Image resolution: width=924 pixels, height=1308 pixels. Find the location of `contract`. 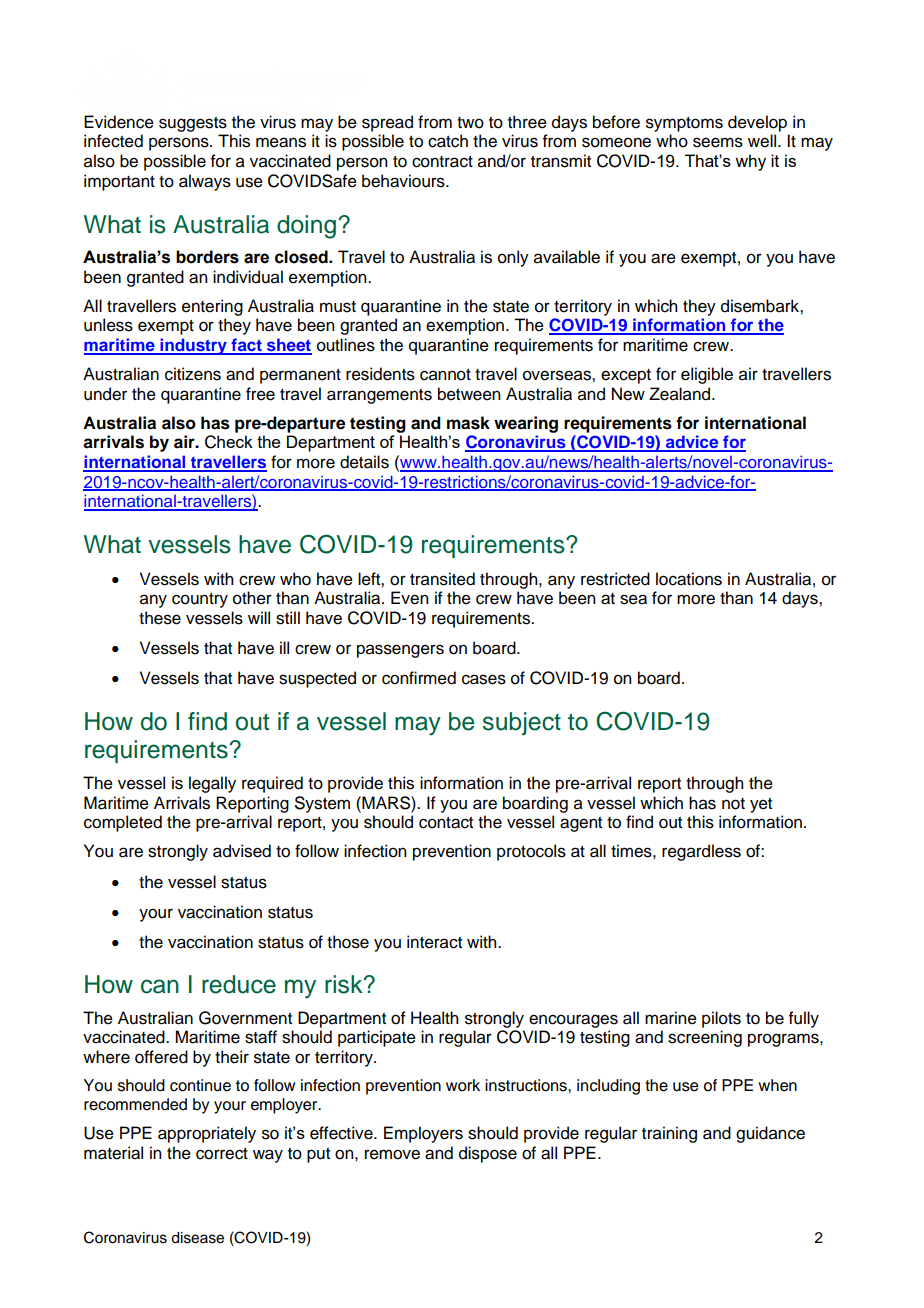

contract is located at coordinates (442, 162).
